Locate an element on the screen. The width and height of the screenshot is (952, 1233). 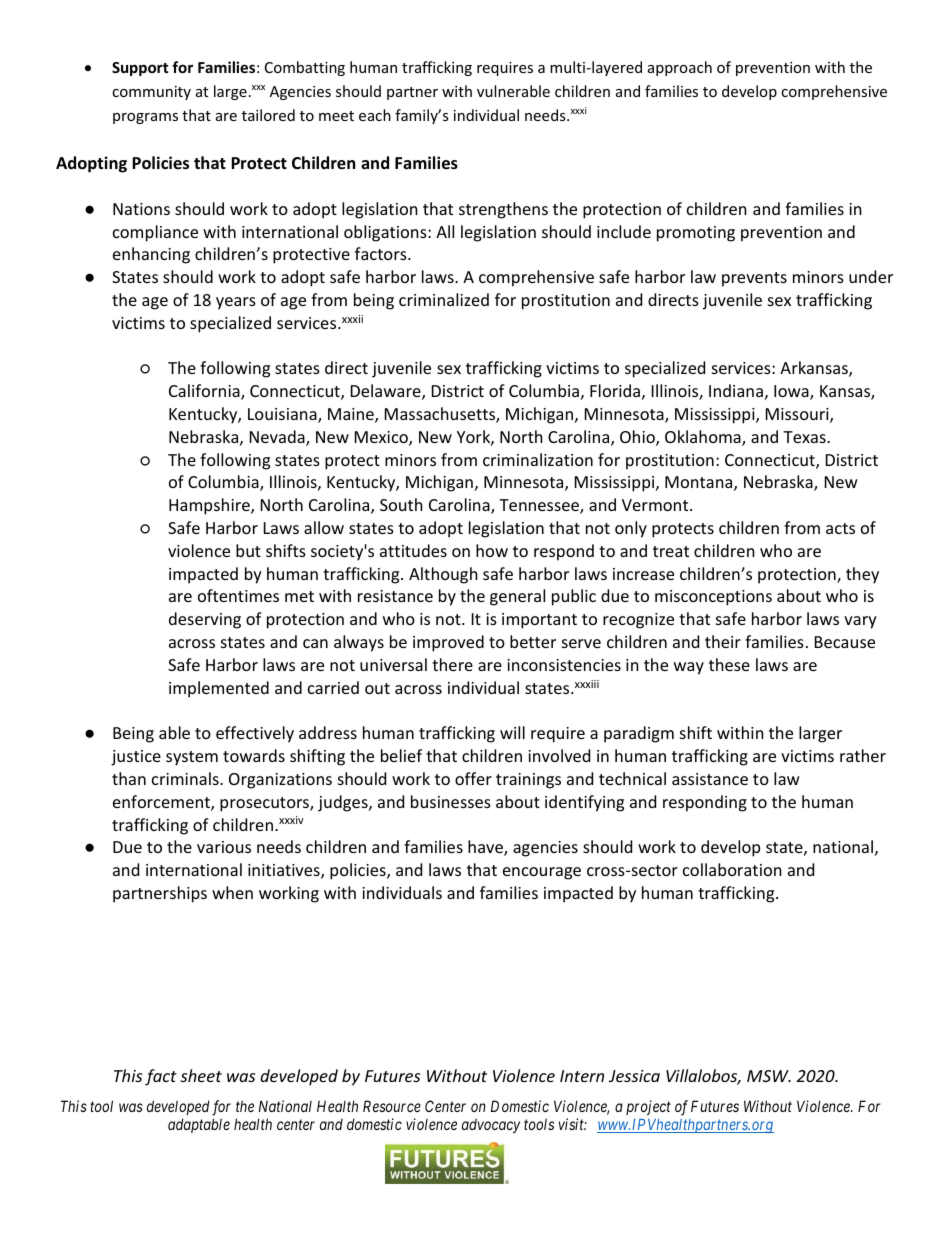
Iowa is located at coordinates (792, 392).
